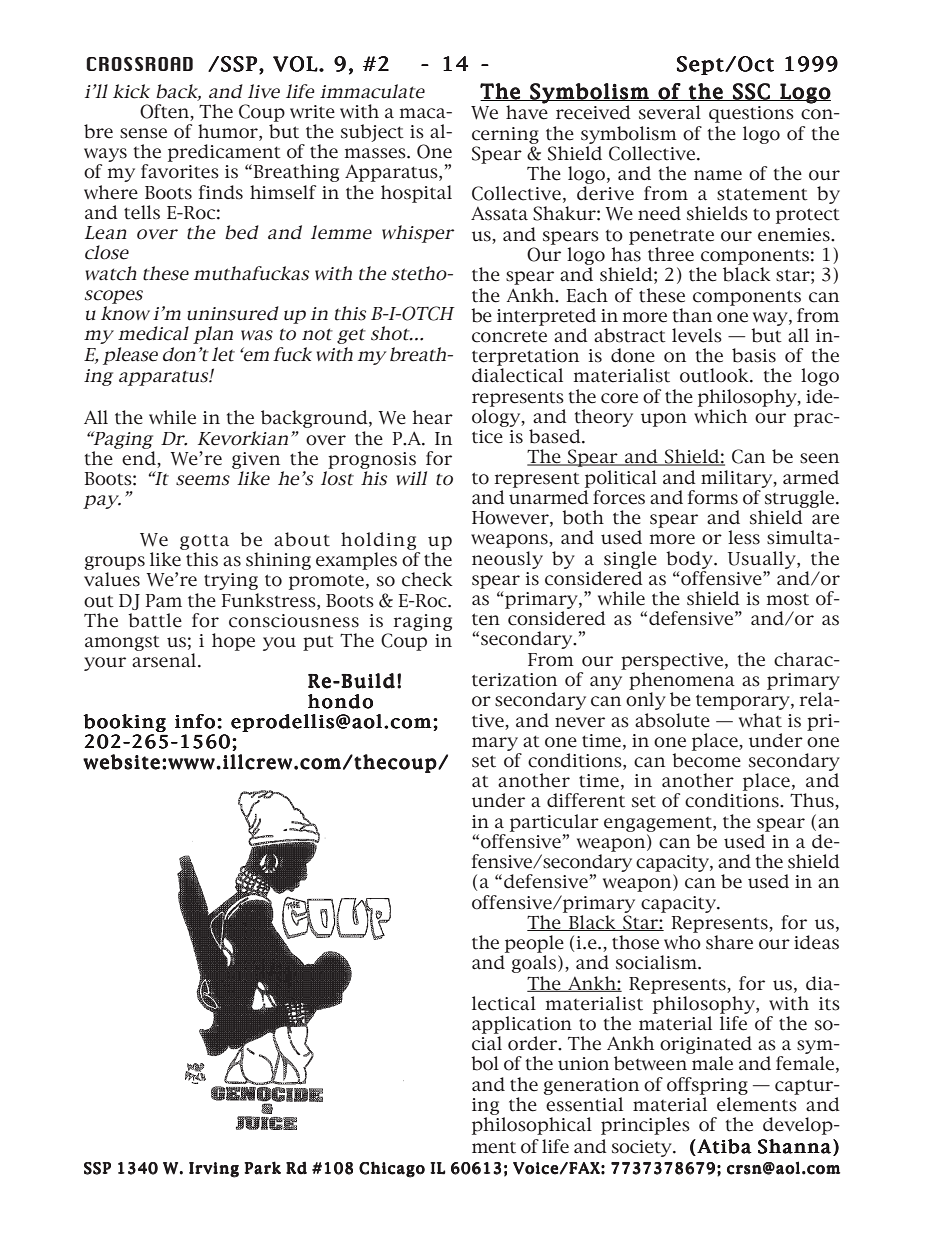 This page has width=952, height=1233. What do you see at coordinates (214, 1170) in the page?
I see `Irving` at bounding box center [214, 1170].
